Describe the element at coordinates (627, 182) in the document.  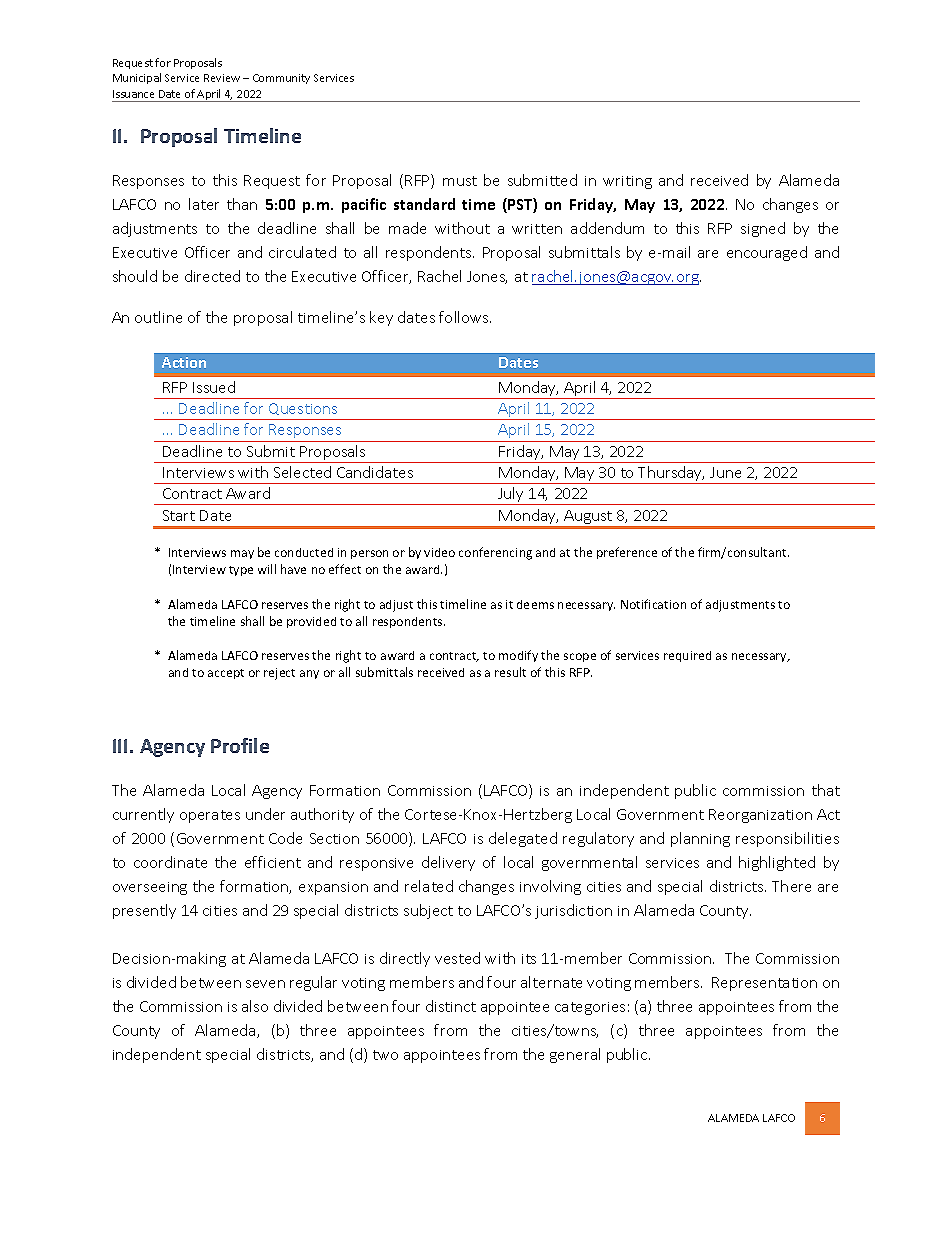
I see `writing` at that location.
